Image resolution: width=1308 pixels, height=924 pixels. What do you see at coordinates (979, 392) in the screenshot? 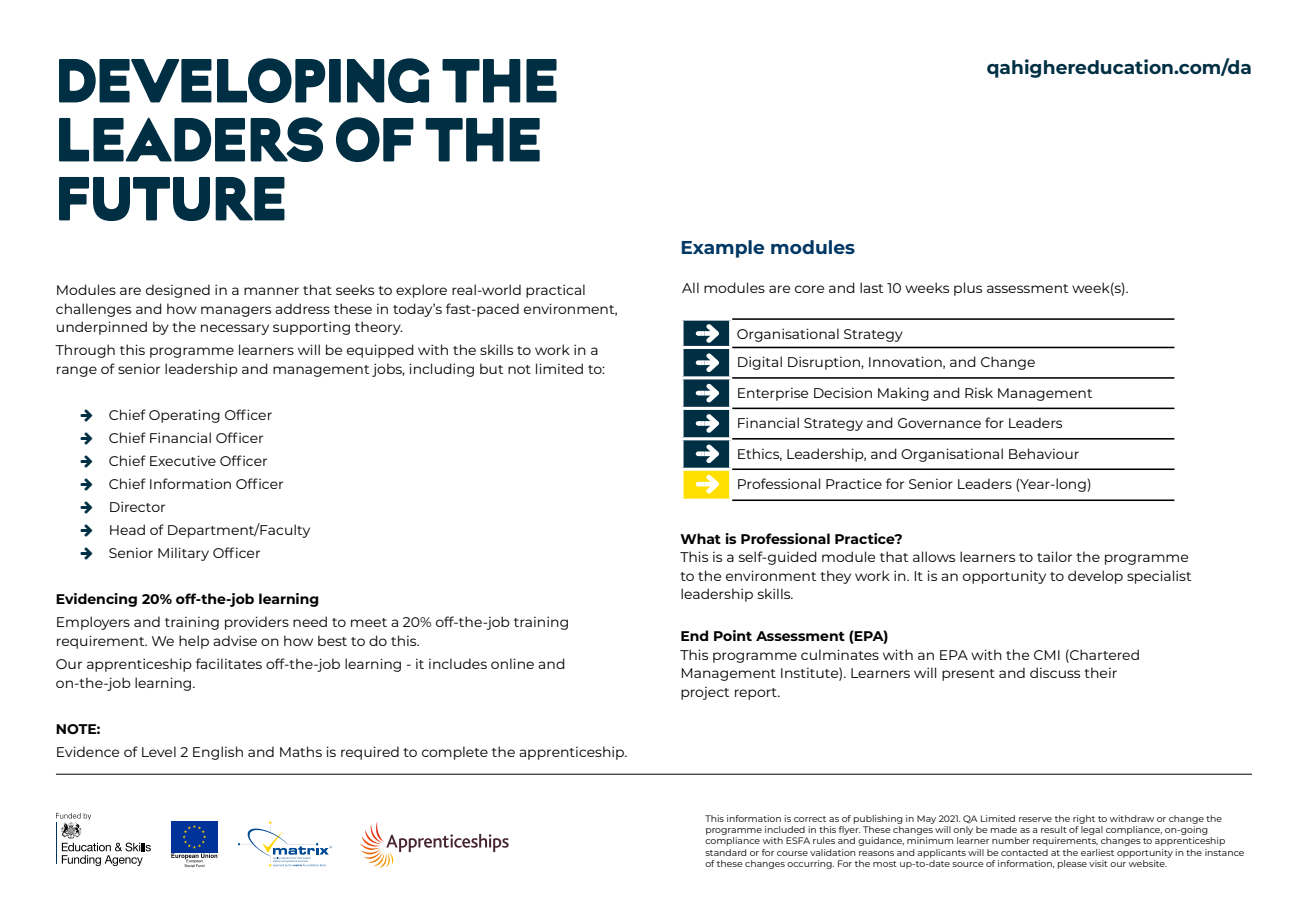
I see `Risk` at bounding box center [979, 392].
